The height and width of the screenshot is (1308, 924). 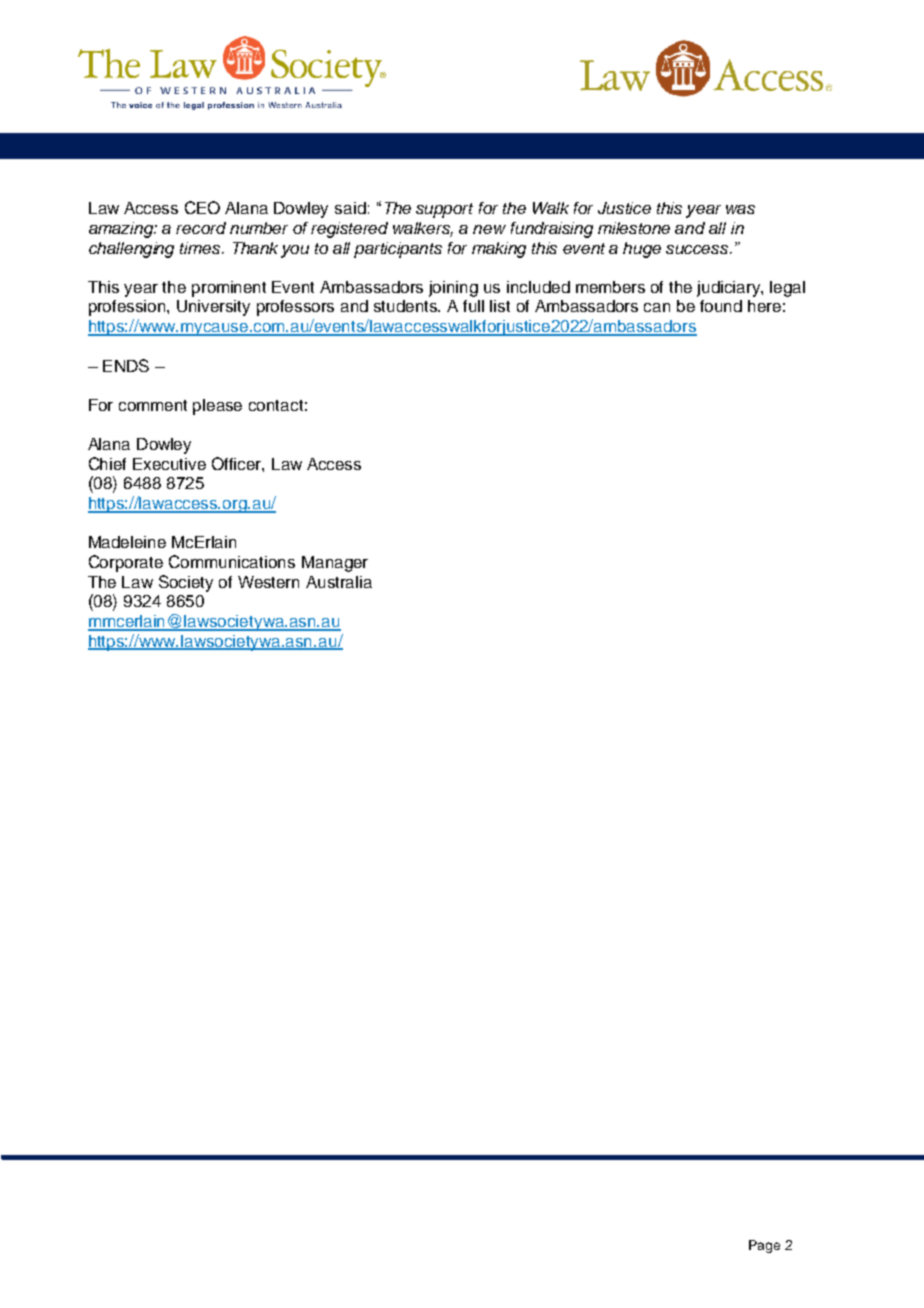 What do you see at coordinates (127, 542) in the screenshot?
I see `Madeleine` at bounding box center [127, 542].
